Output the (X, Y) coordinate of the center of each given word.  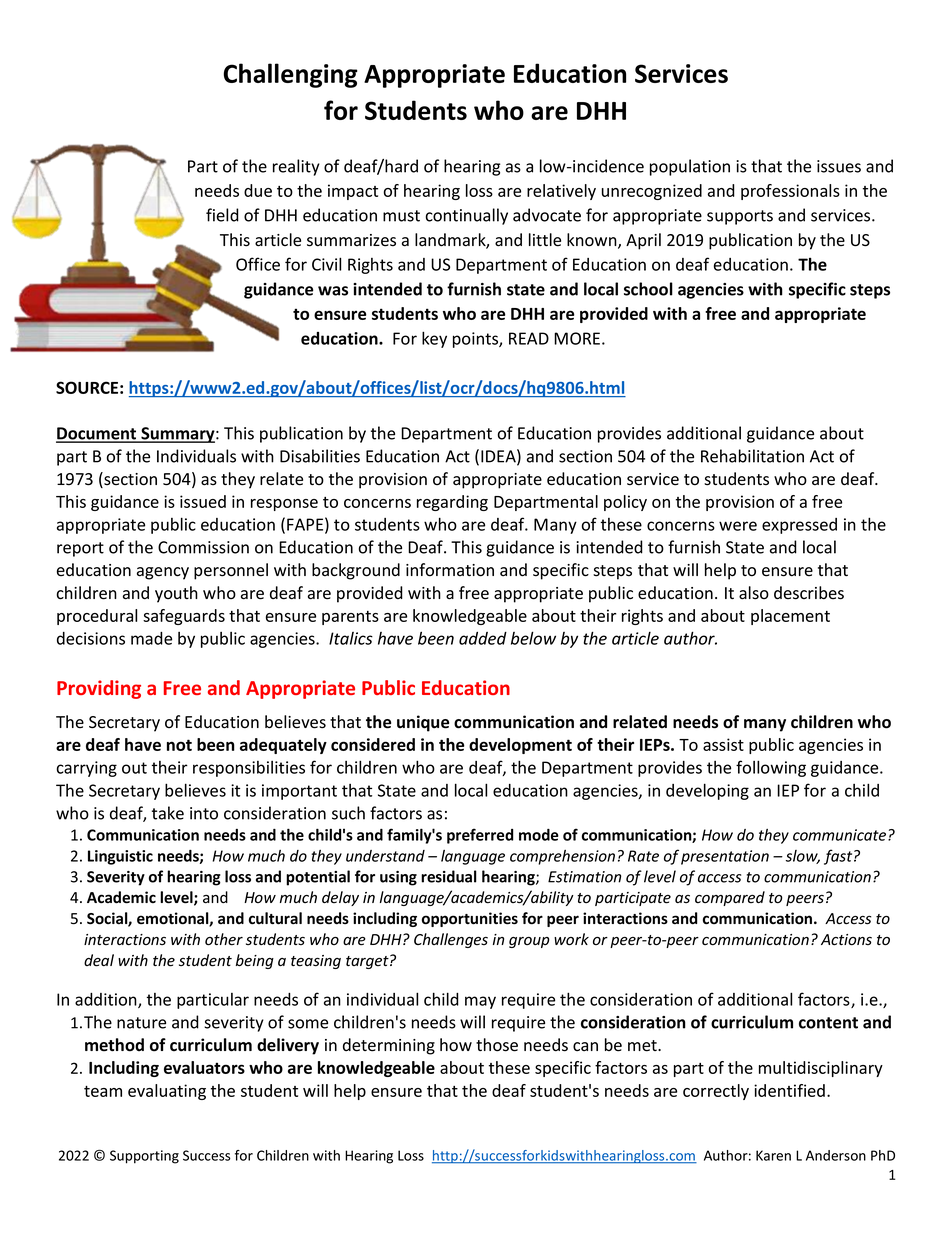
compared (730, 898)
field (222, 215)
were (738, 526)
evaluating (167, 1092)
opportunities (470, 919)
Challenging (291, 75)
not (179, 745)
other (224, 939)
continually (467, 216)
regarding (452, 503)
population (690, 167)
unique (423, 723)
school (648, 289)
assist (723, 744)
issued (203, 501)
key (434, 339)
